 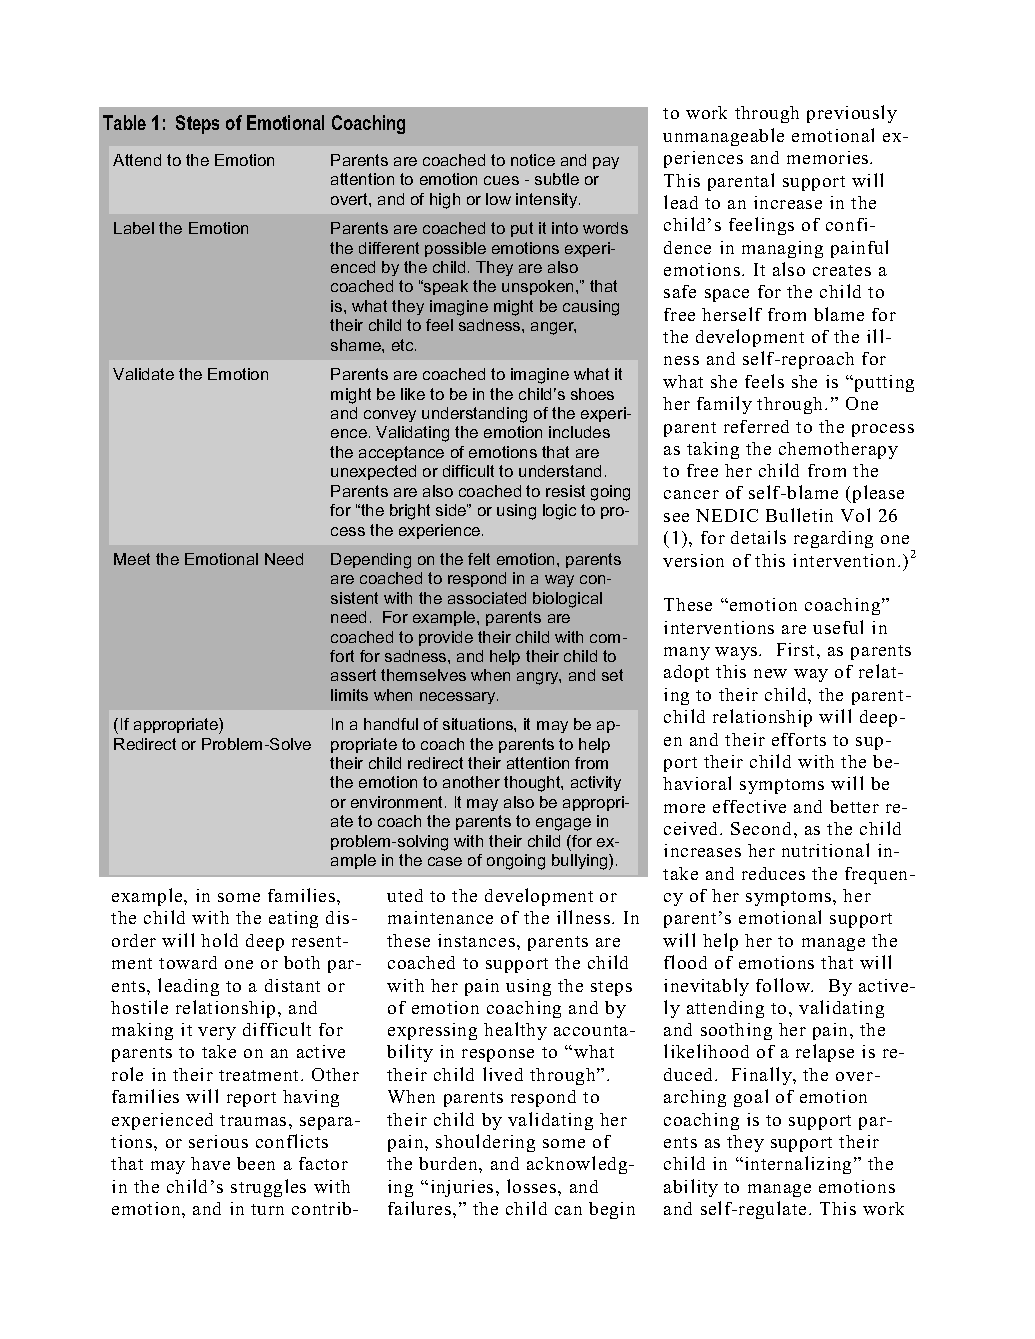 I want to click on follow, so click(x=784, y=985).
